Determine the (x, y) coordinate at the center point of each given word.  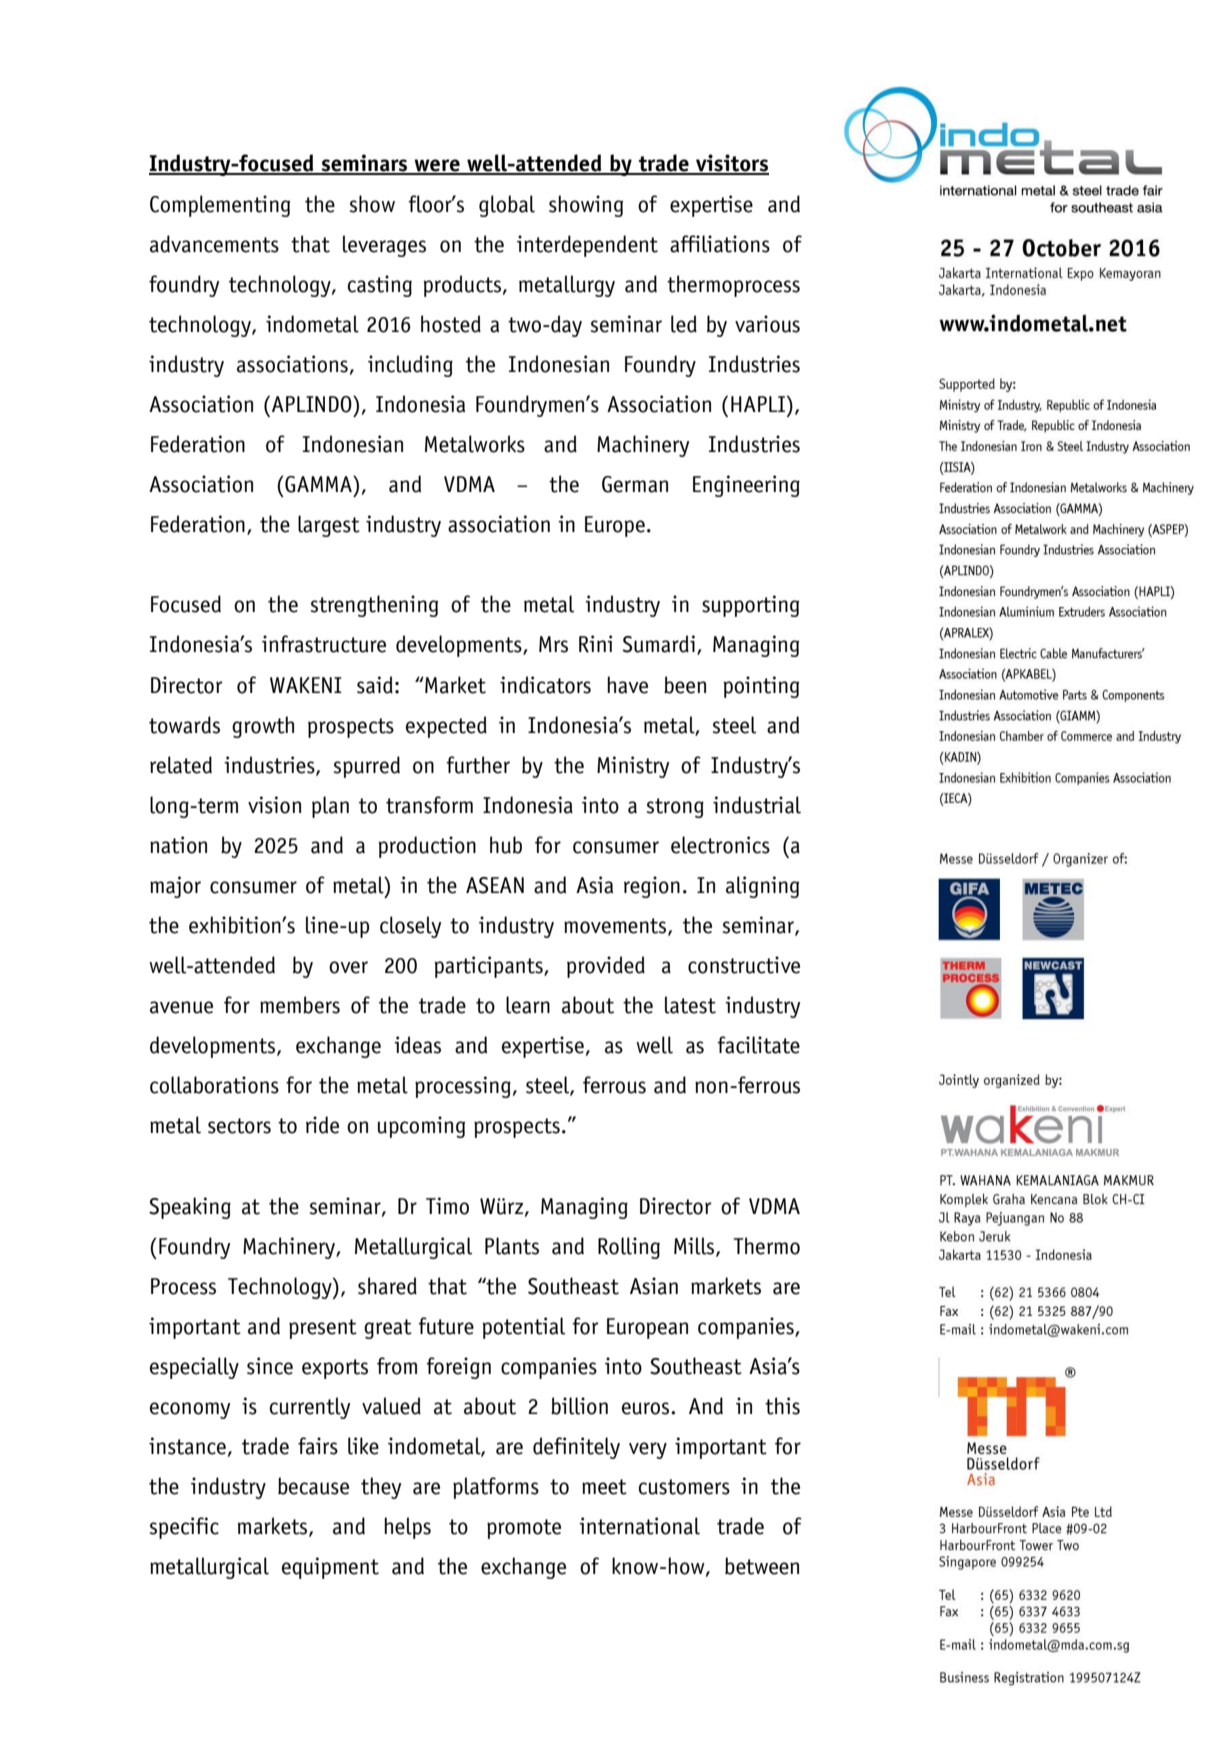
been (685, 685)
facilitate (758, 1045)
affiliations (720, 244)
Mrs (553, 644)
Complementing (220, 206)
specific (184, 1528)
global (507, 206)
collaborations (214, 1085)
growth (263, 727)
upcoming (421, 1127)
